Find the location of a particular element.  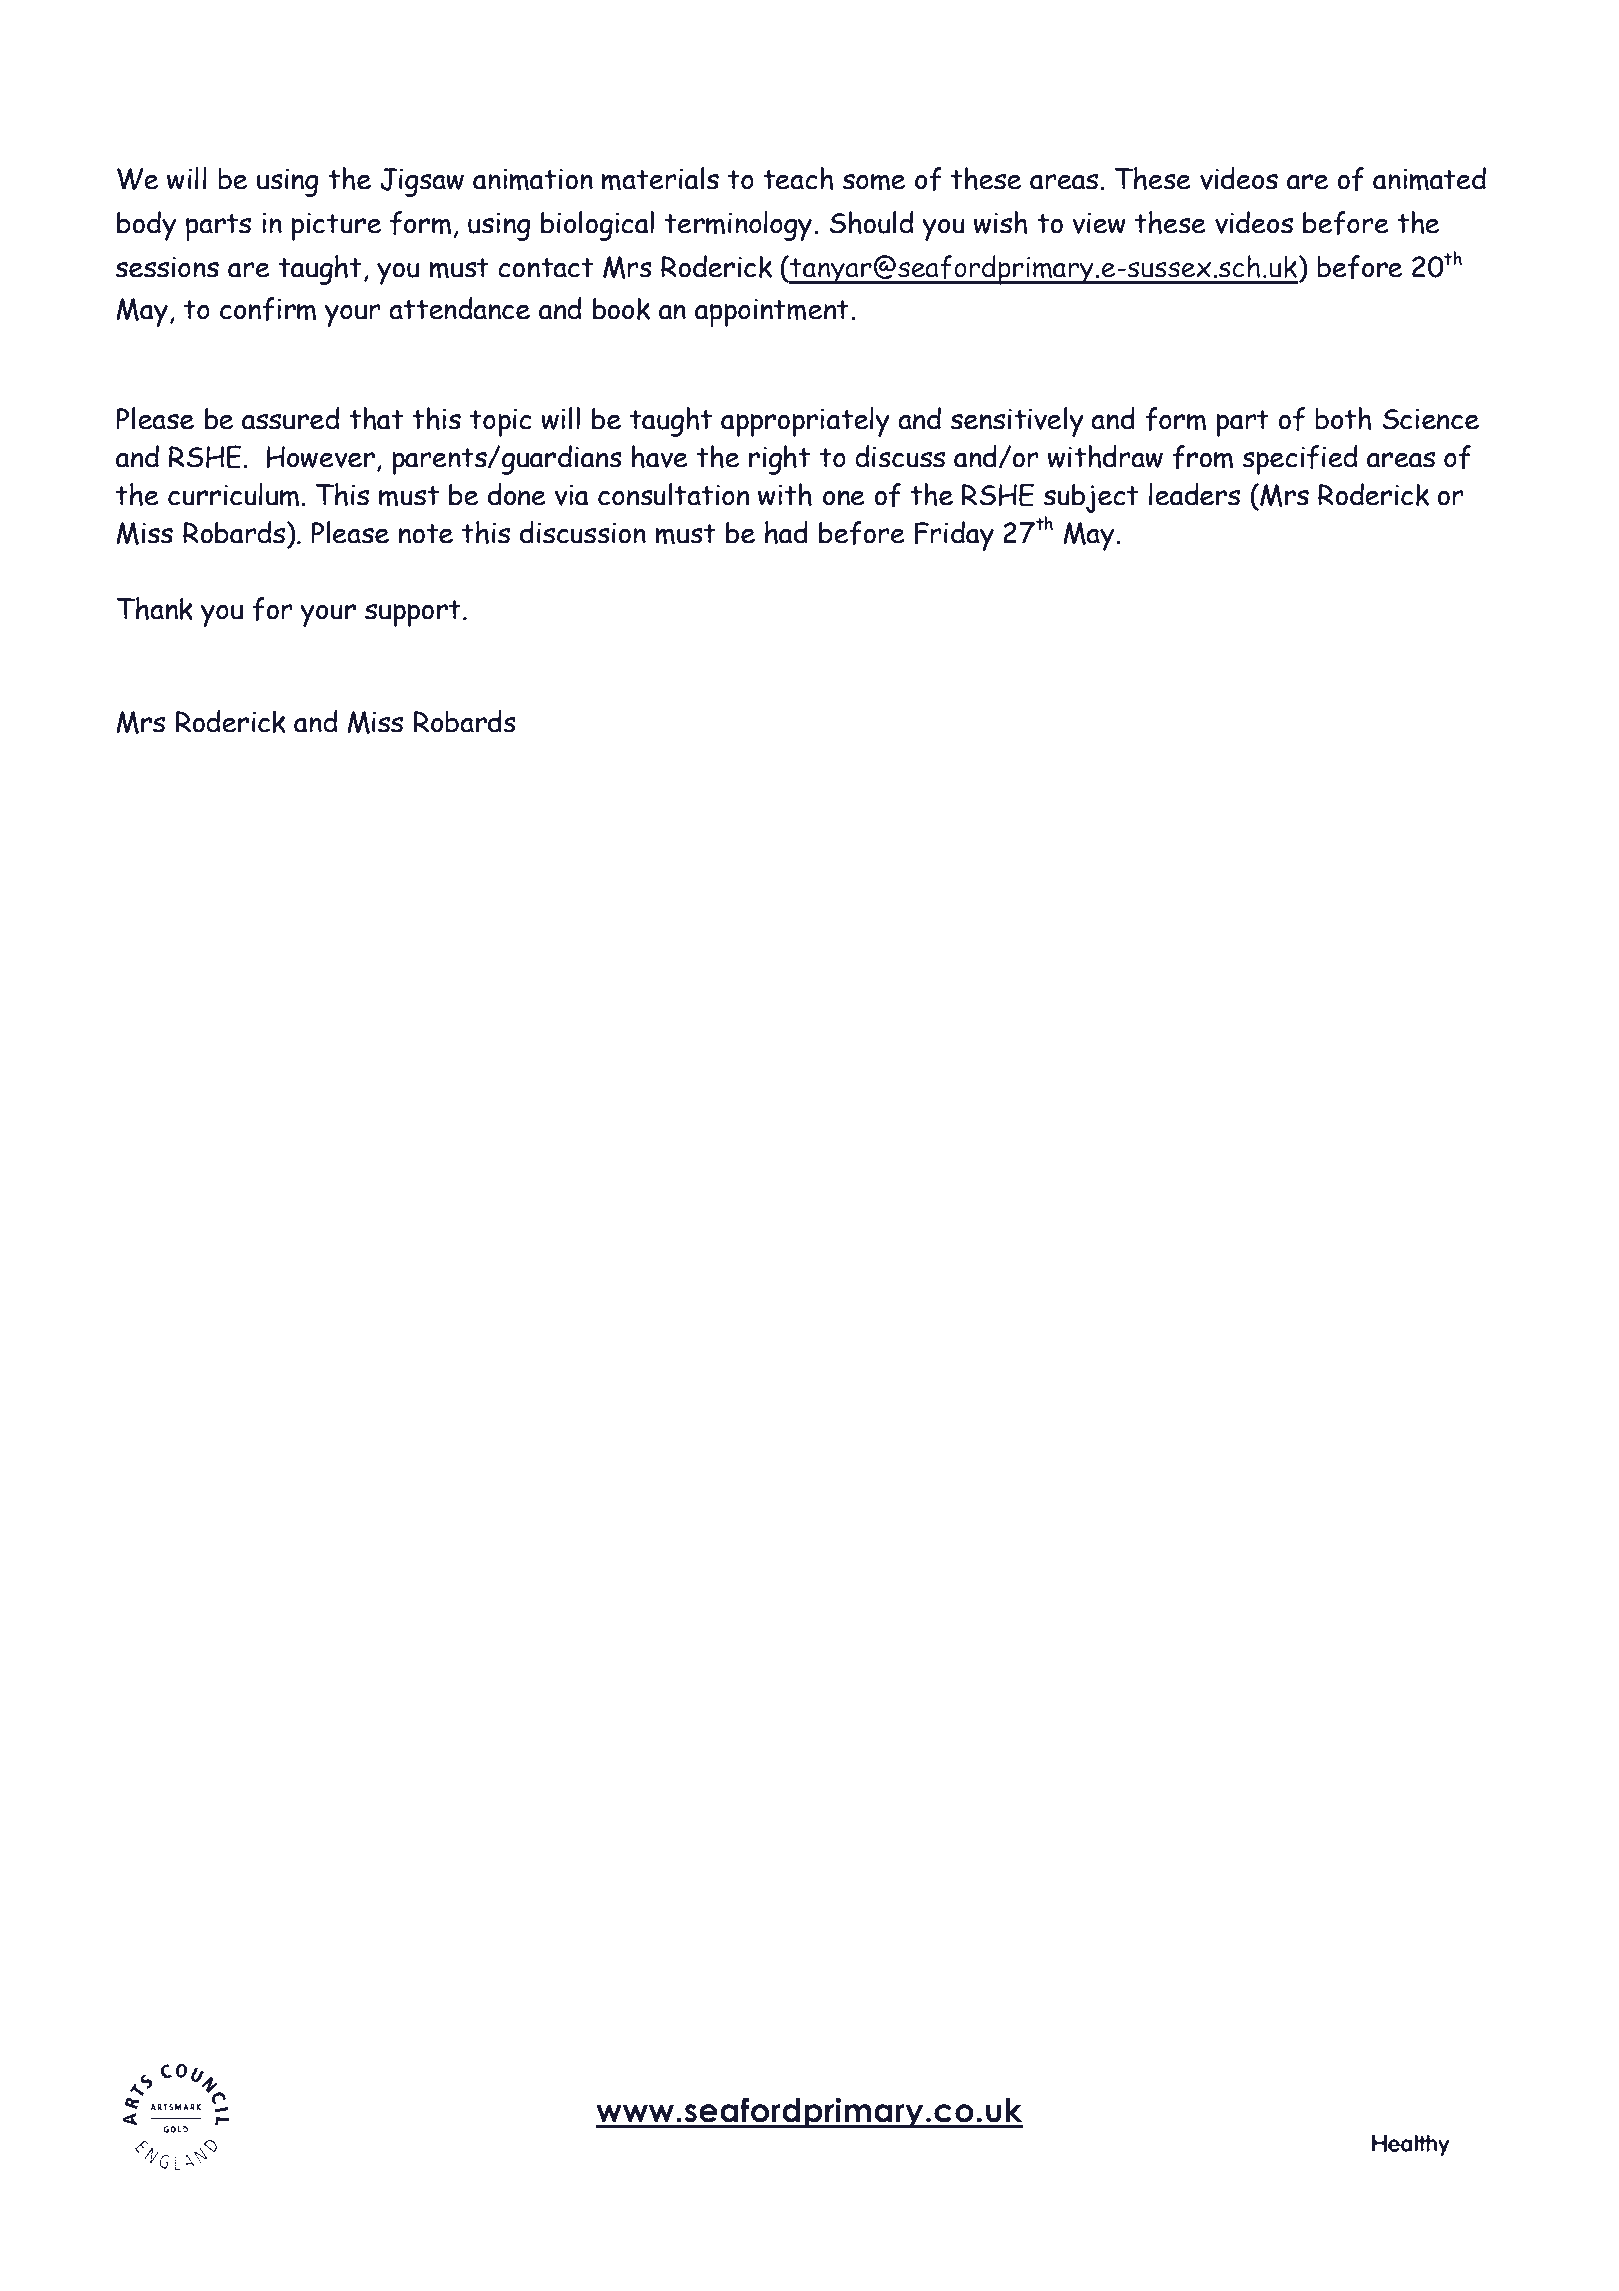

animated is located at coordinates (1429, 179).
